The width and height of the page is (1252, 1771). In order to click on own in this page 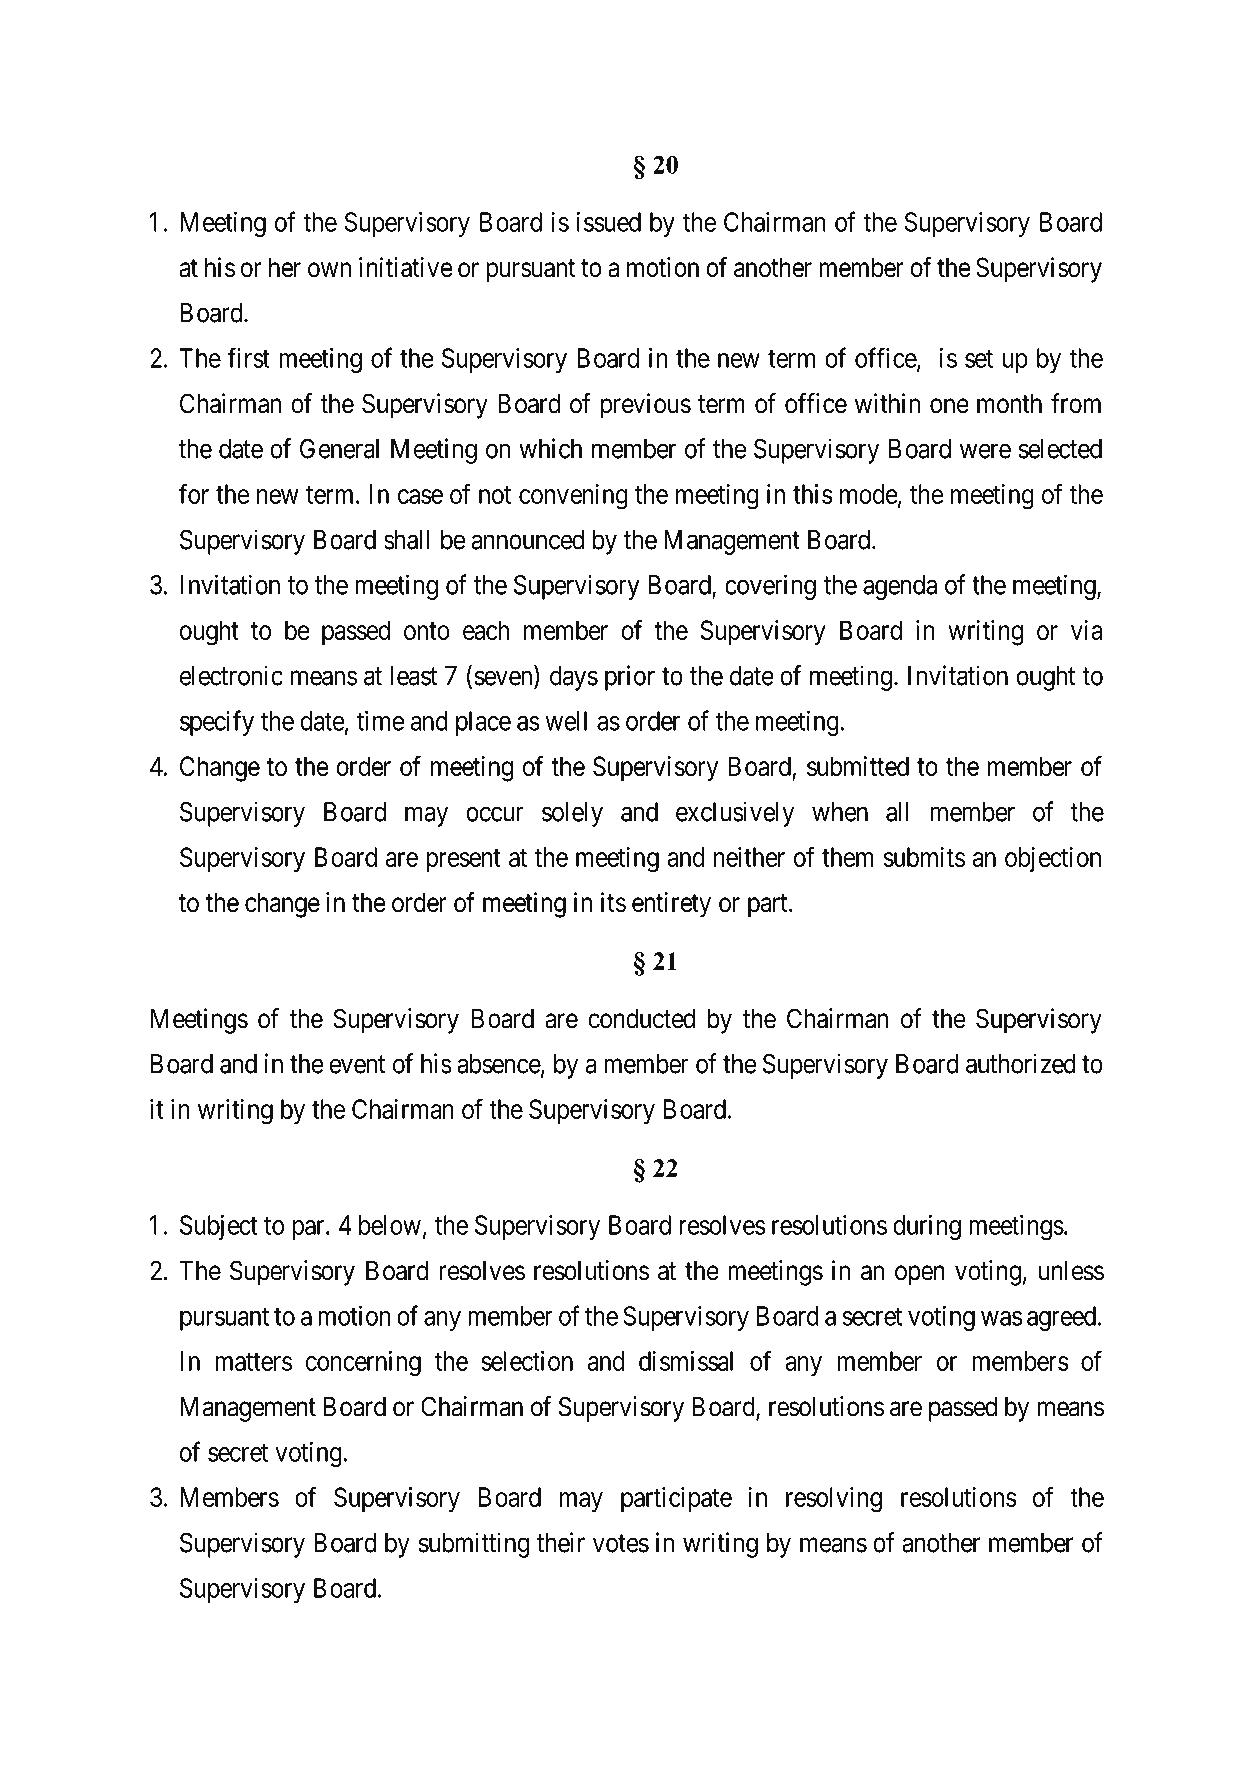, I will do `click(329, 270)`.
